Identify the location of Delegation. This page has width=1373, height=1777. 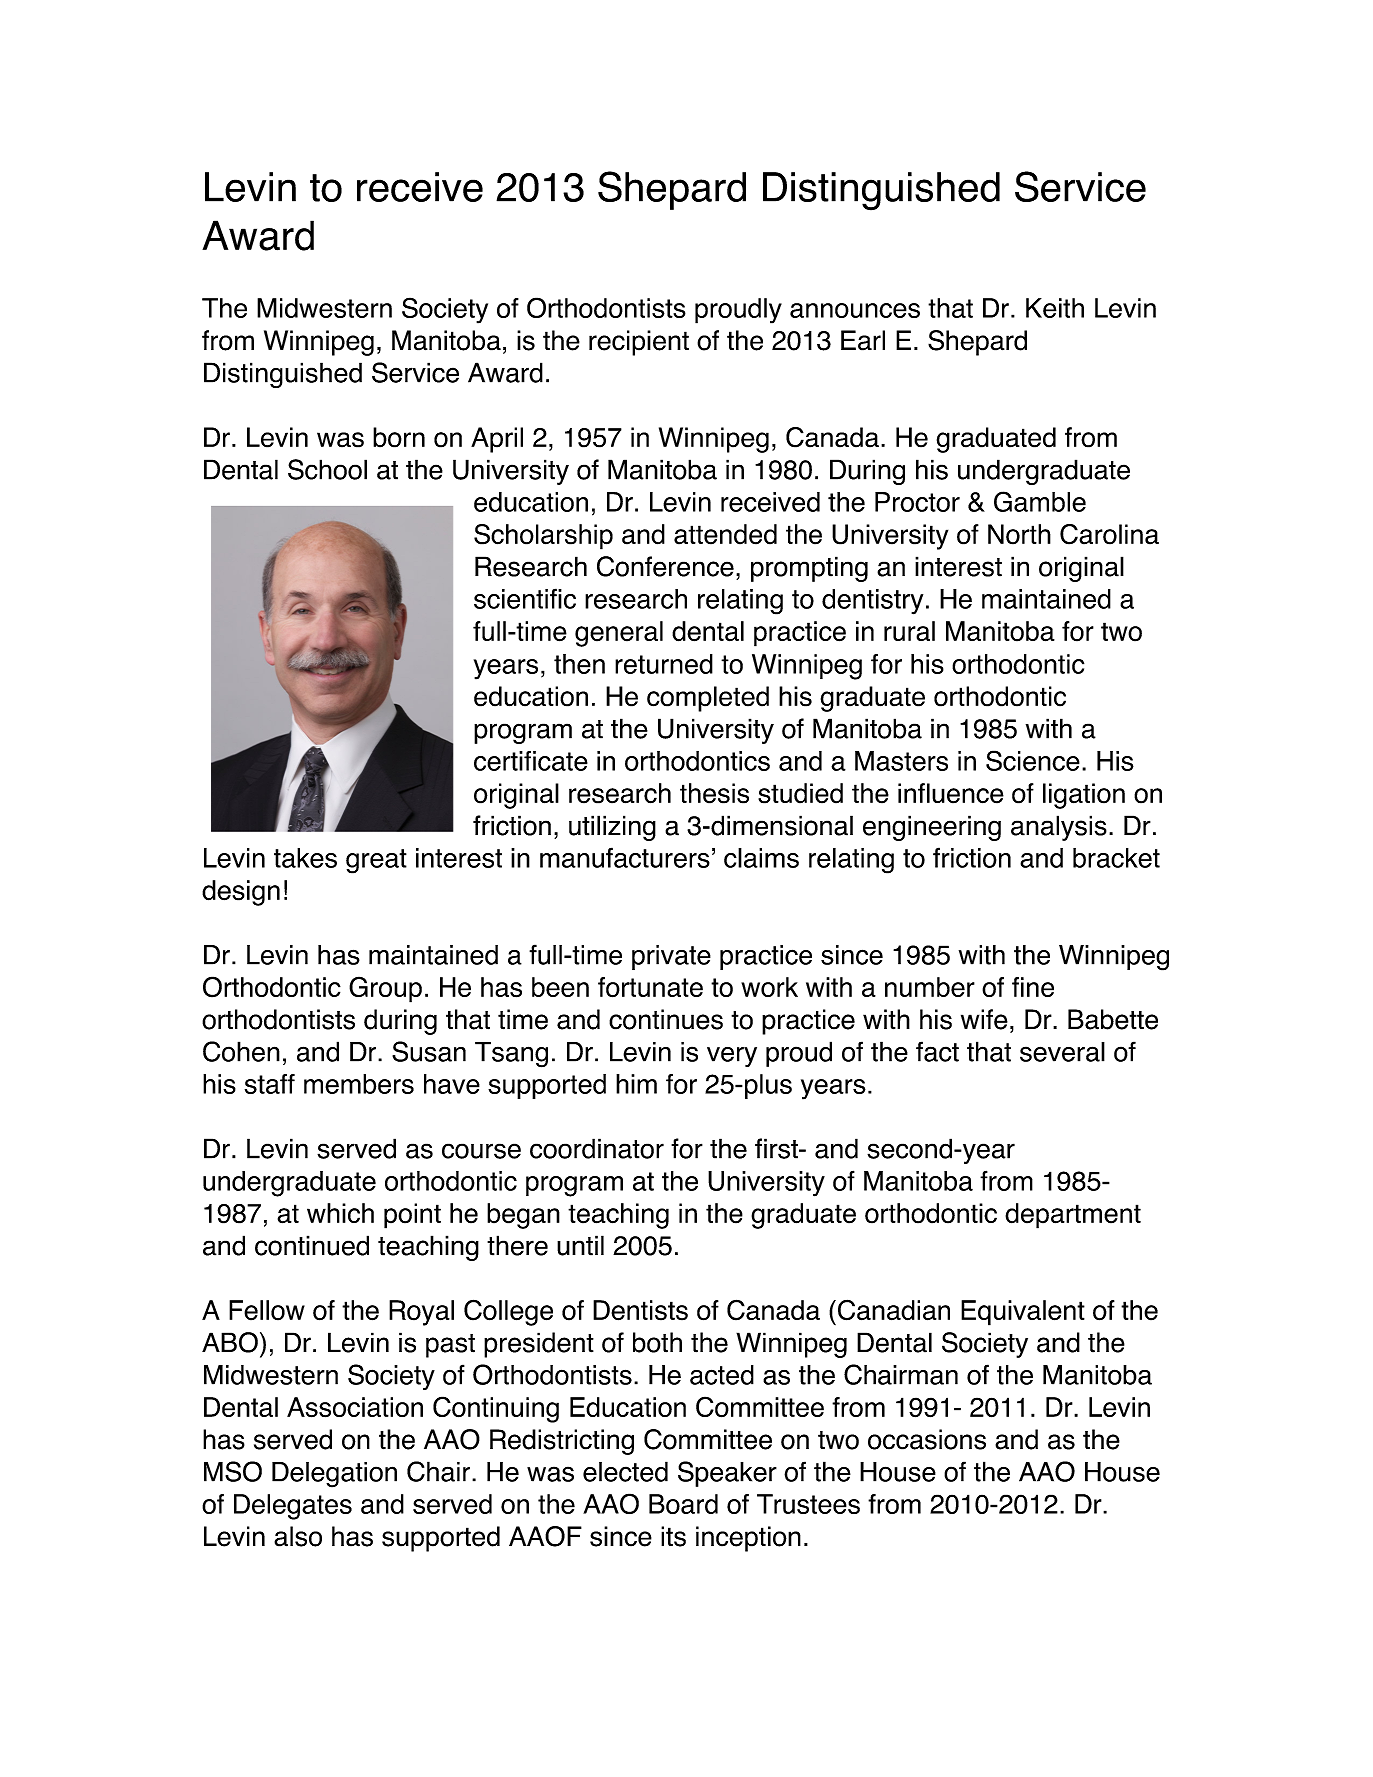
(334, 1475).
